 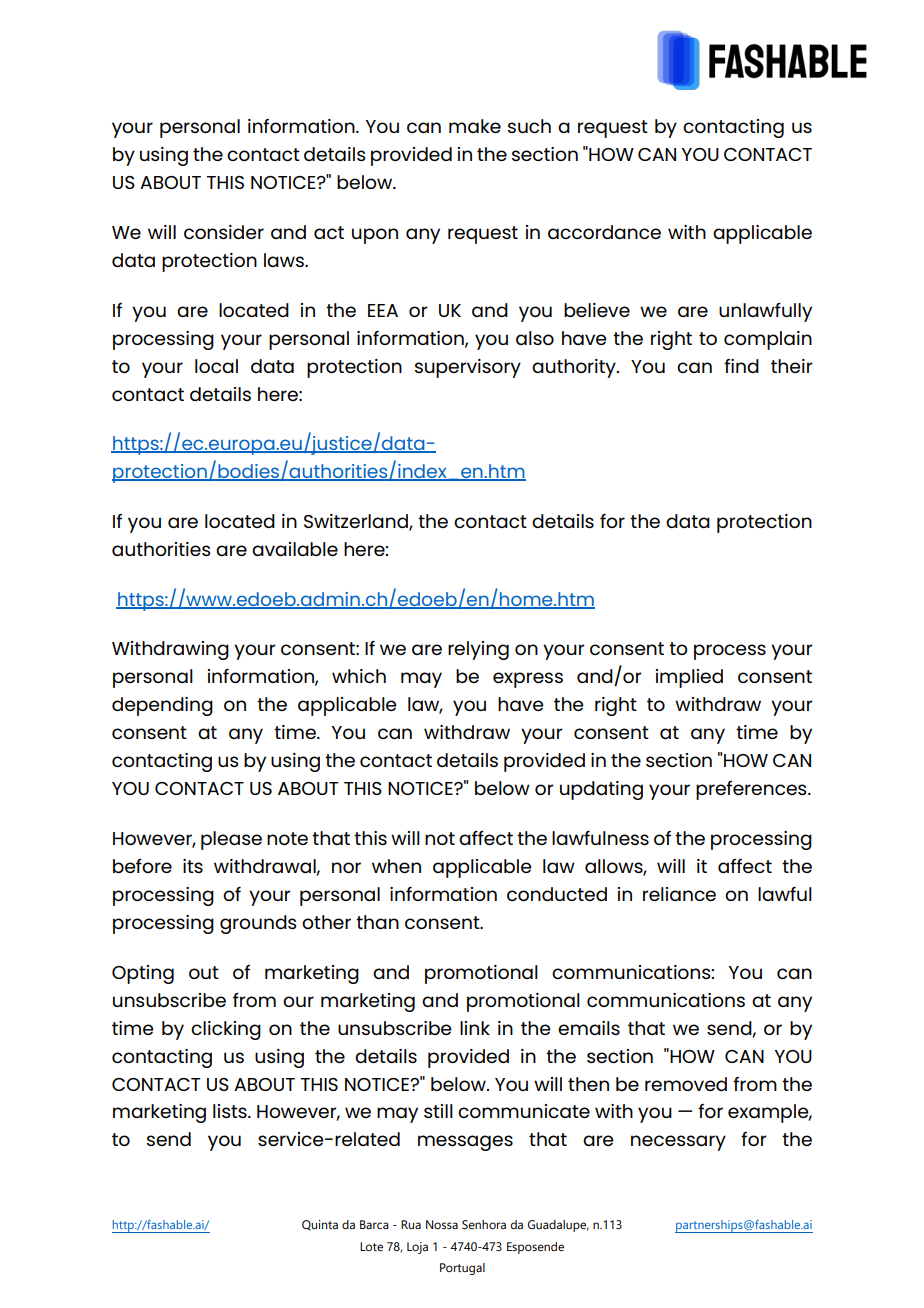 What do you see at coordinates (320, 1225) in the document?
I see `Quinta` at bounding box center [320, 1225].
